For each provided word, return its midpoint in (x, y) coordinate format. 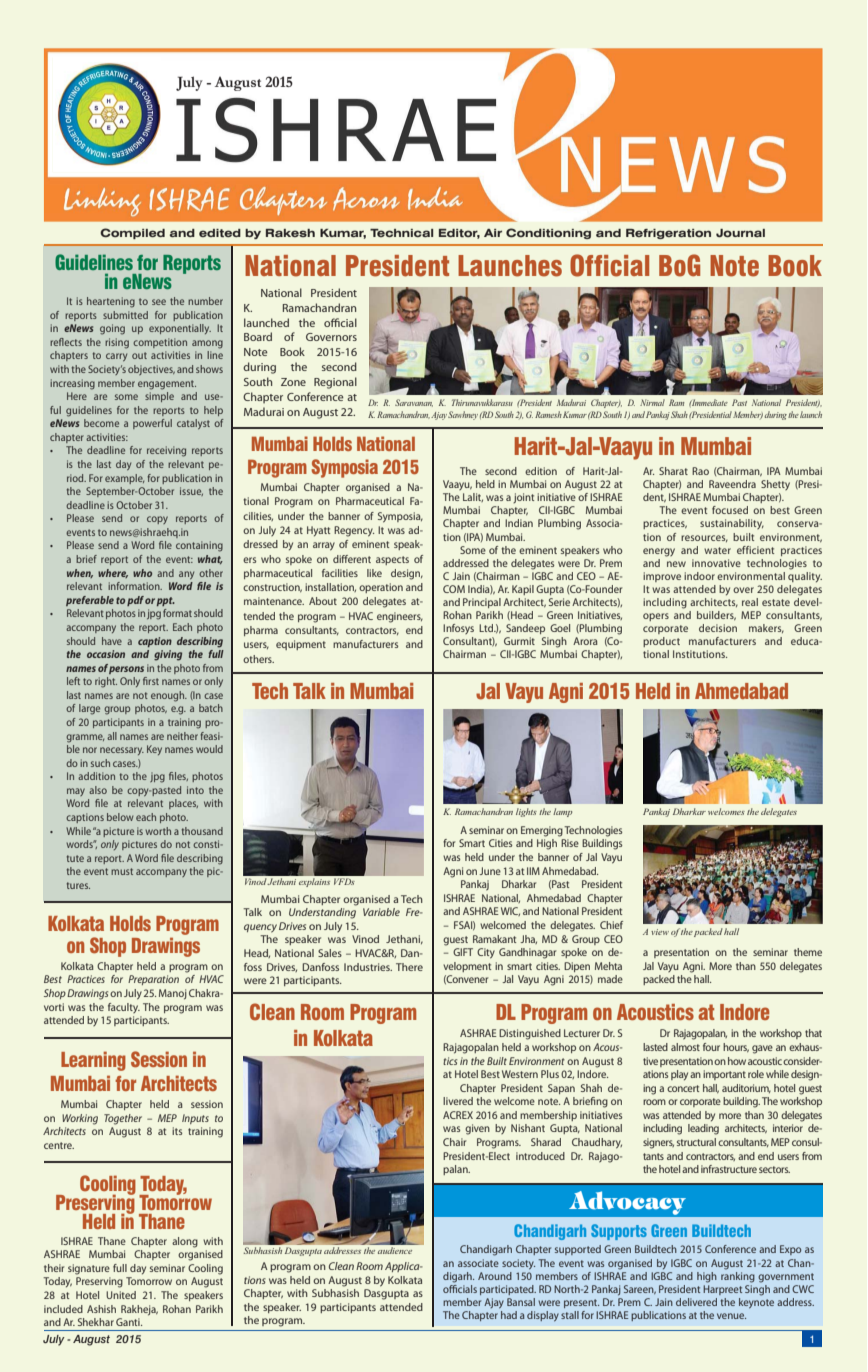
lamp (562, 812)
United (121, 1295)
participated (508, 1290)
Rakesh (290, 233)
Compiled (132, 233)
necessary (122, 751)
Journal (740, 233)
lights (526, 812)
